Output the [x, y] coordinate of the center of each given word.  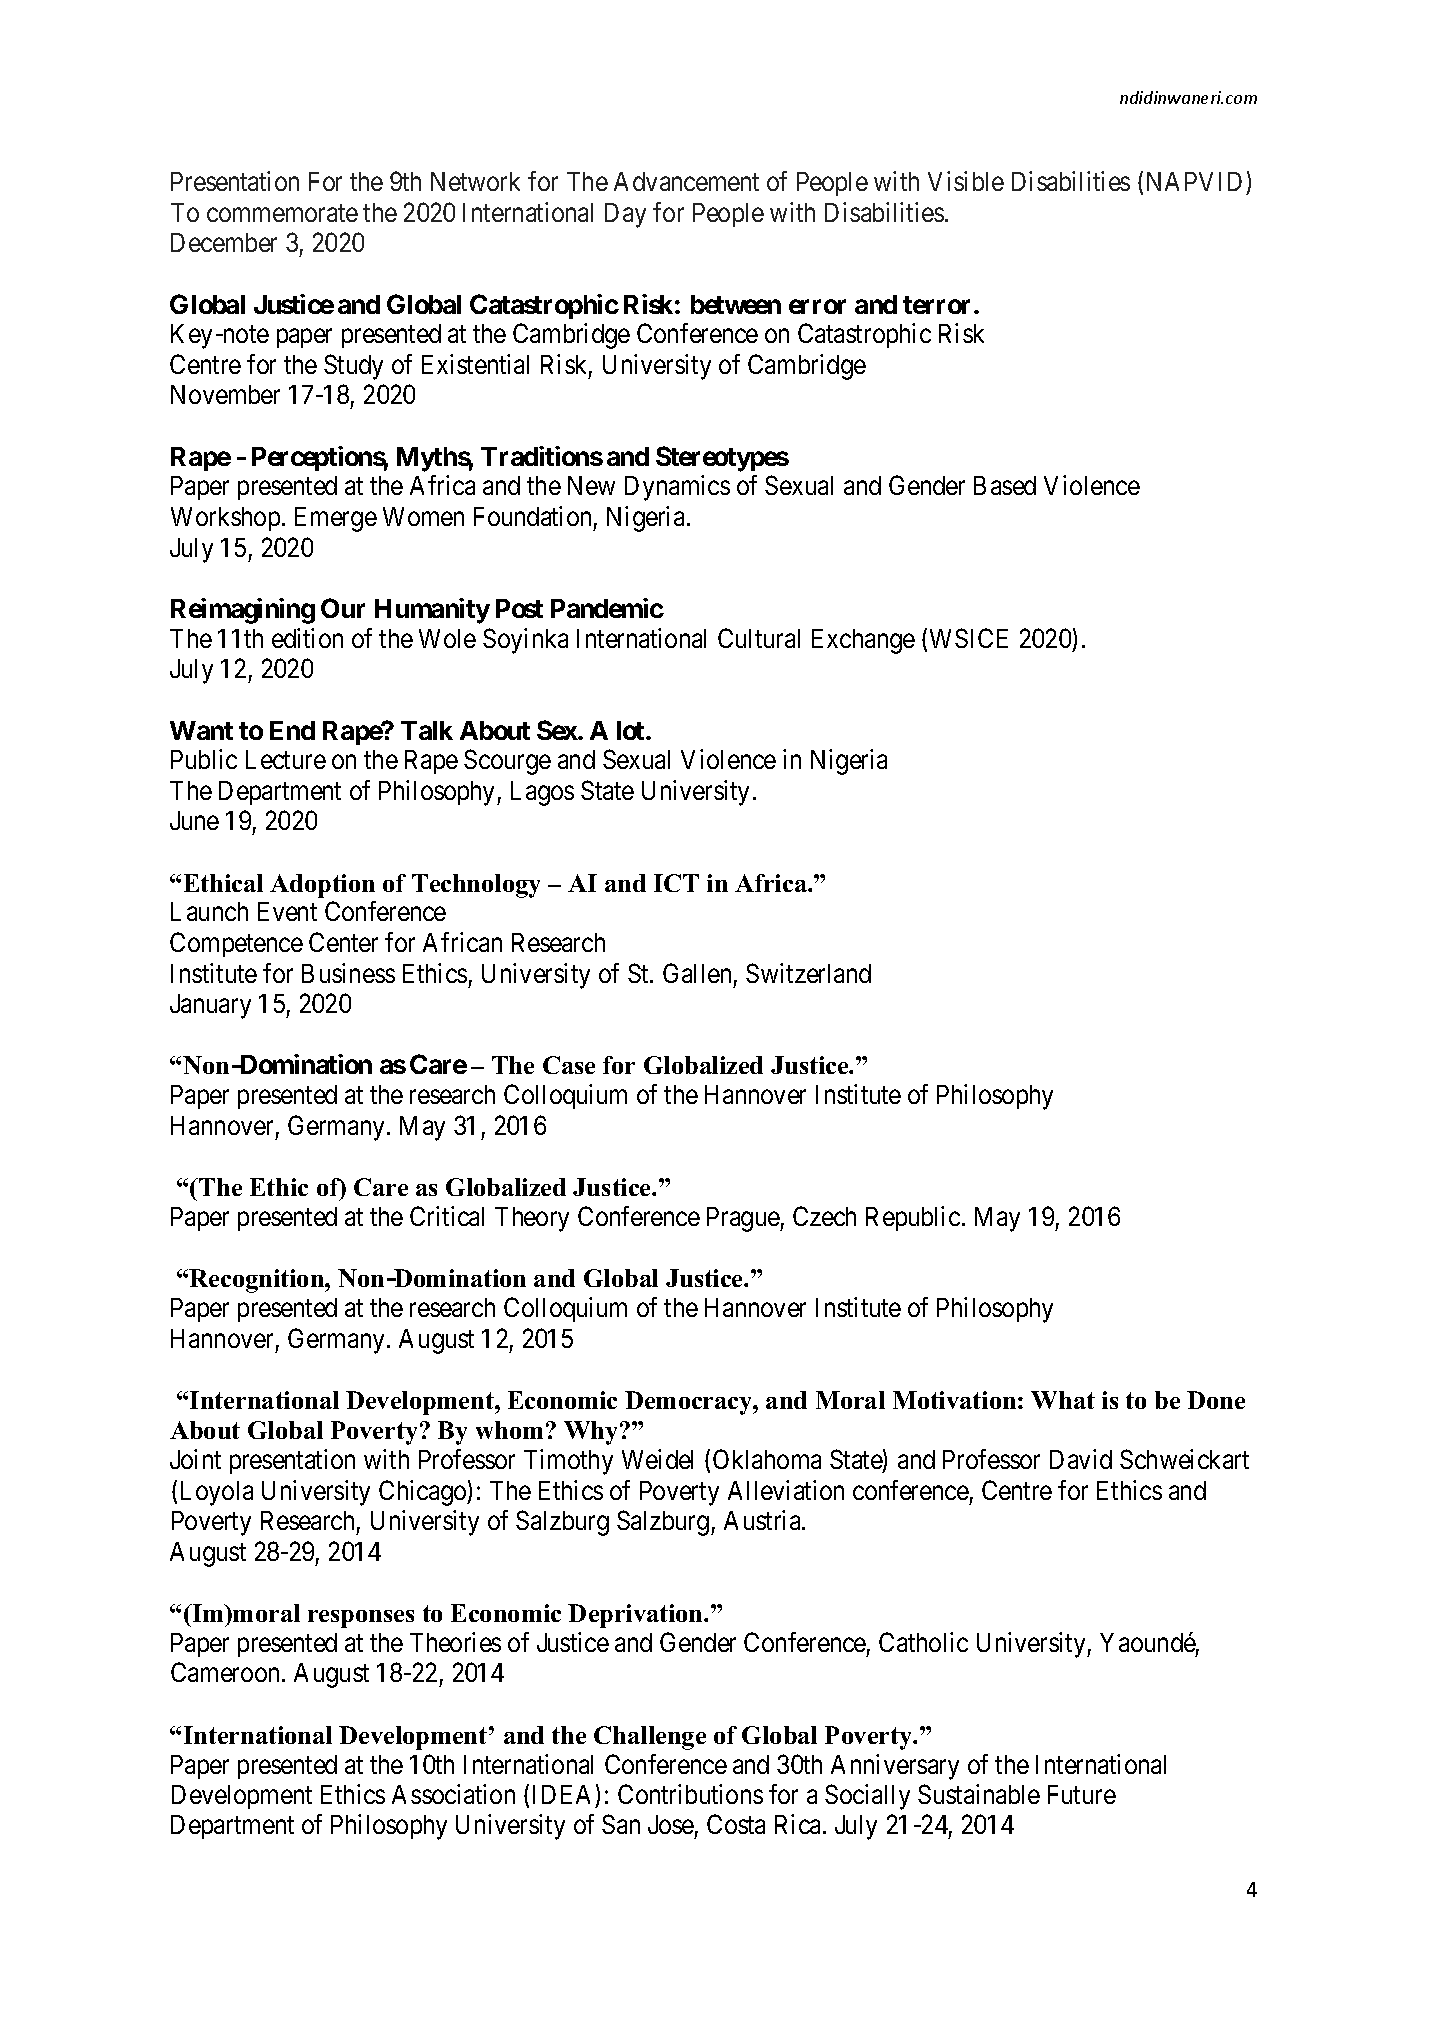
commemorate [282, 213]
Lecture [286, 759]
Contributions [690, 1794]
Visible [966, 181]
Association [453, 1794]
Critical [447, 1216]
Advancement [686, 181]
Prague [744, 1219]
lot [632, 730]
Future [1082, 1794]
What [1063, 1400]
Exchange [863, 641]
